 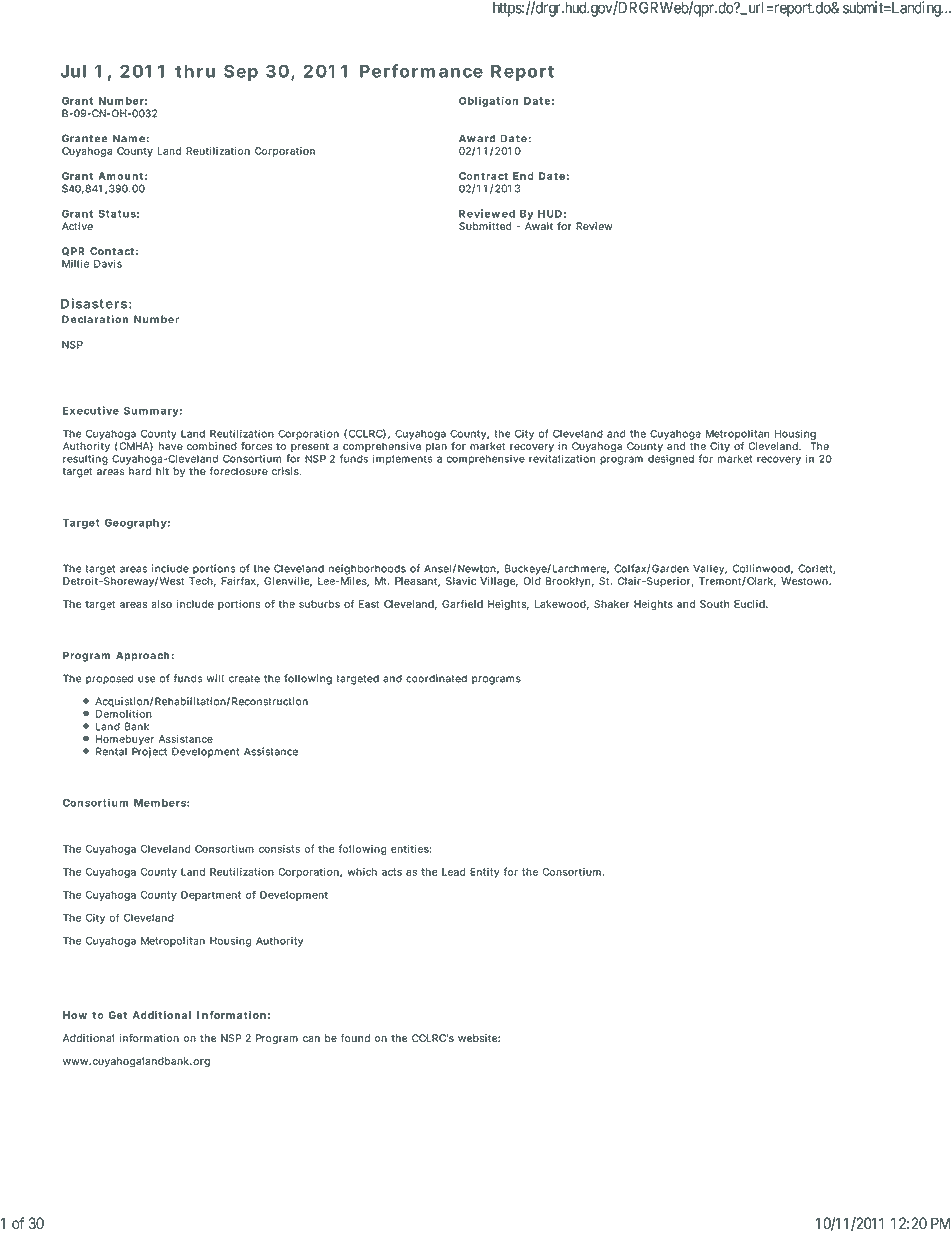 What do you see at coordinates (147, 679) in the screenshot?
I see `use` at bounding box center [147, 679].
